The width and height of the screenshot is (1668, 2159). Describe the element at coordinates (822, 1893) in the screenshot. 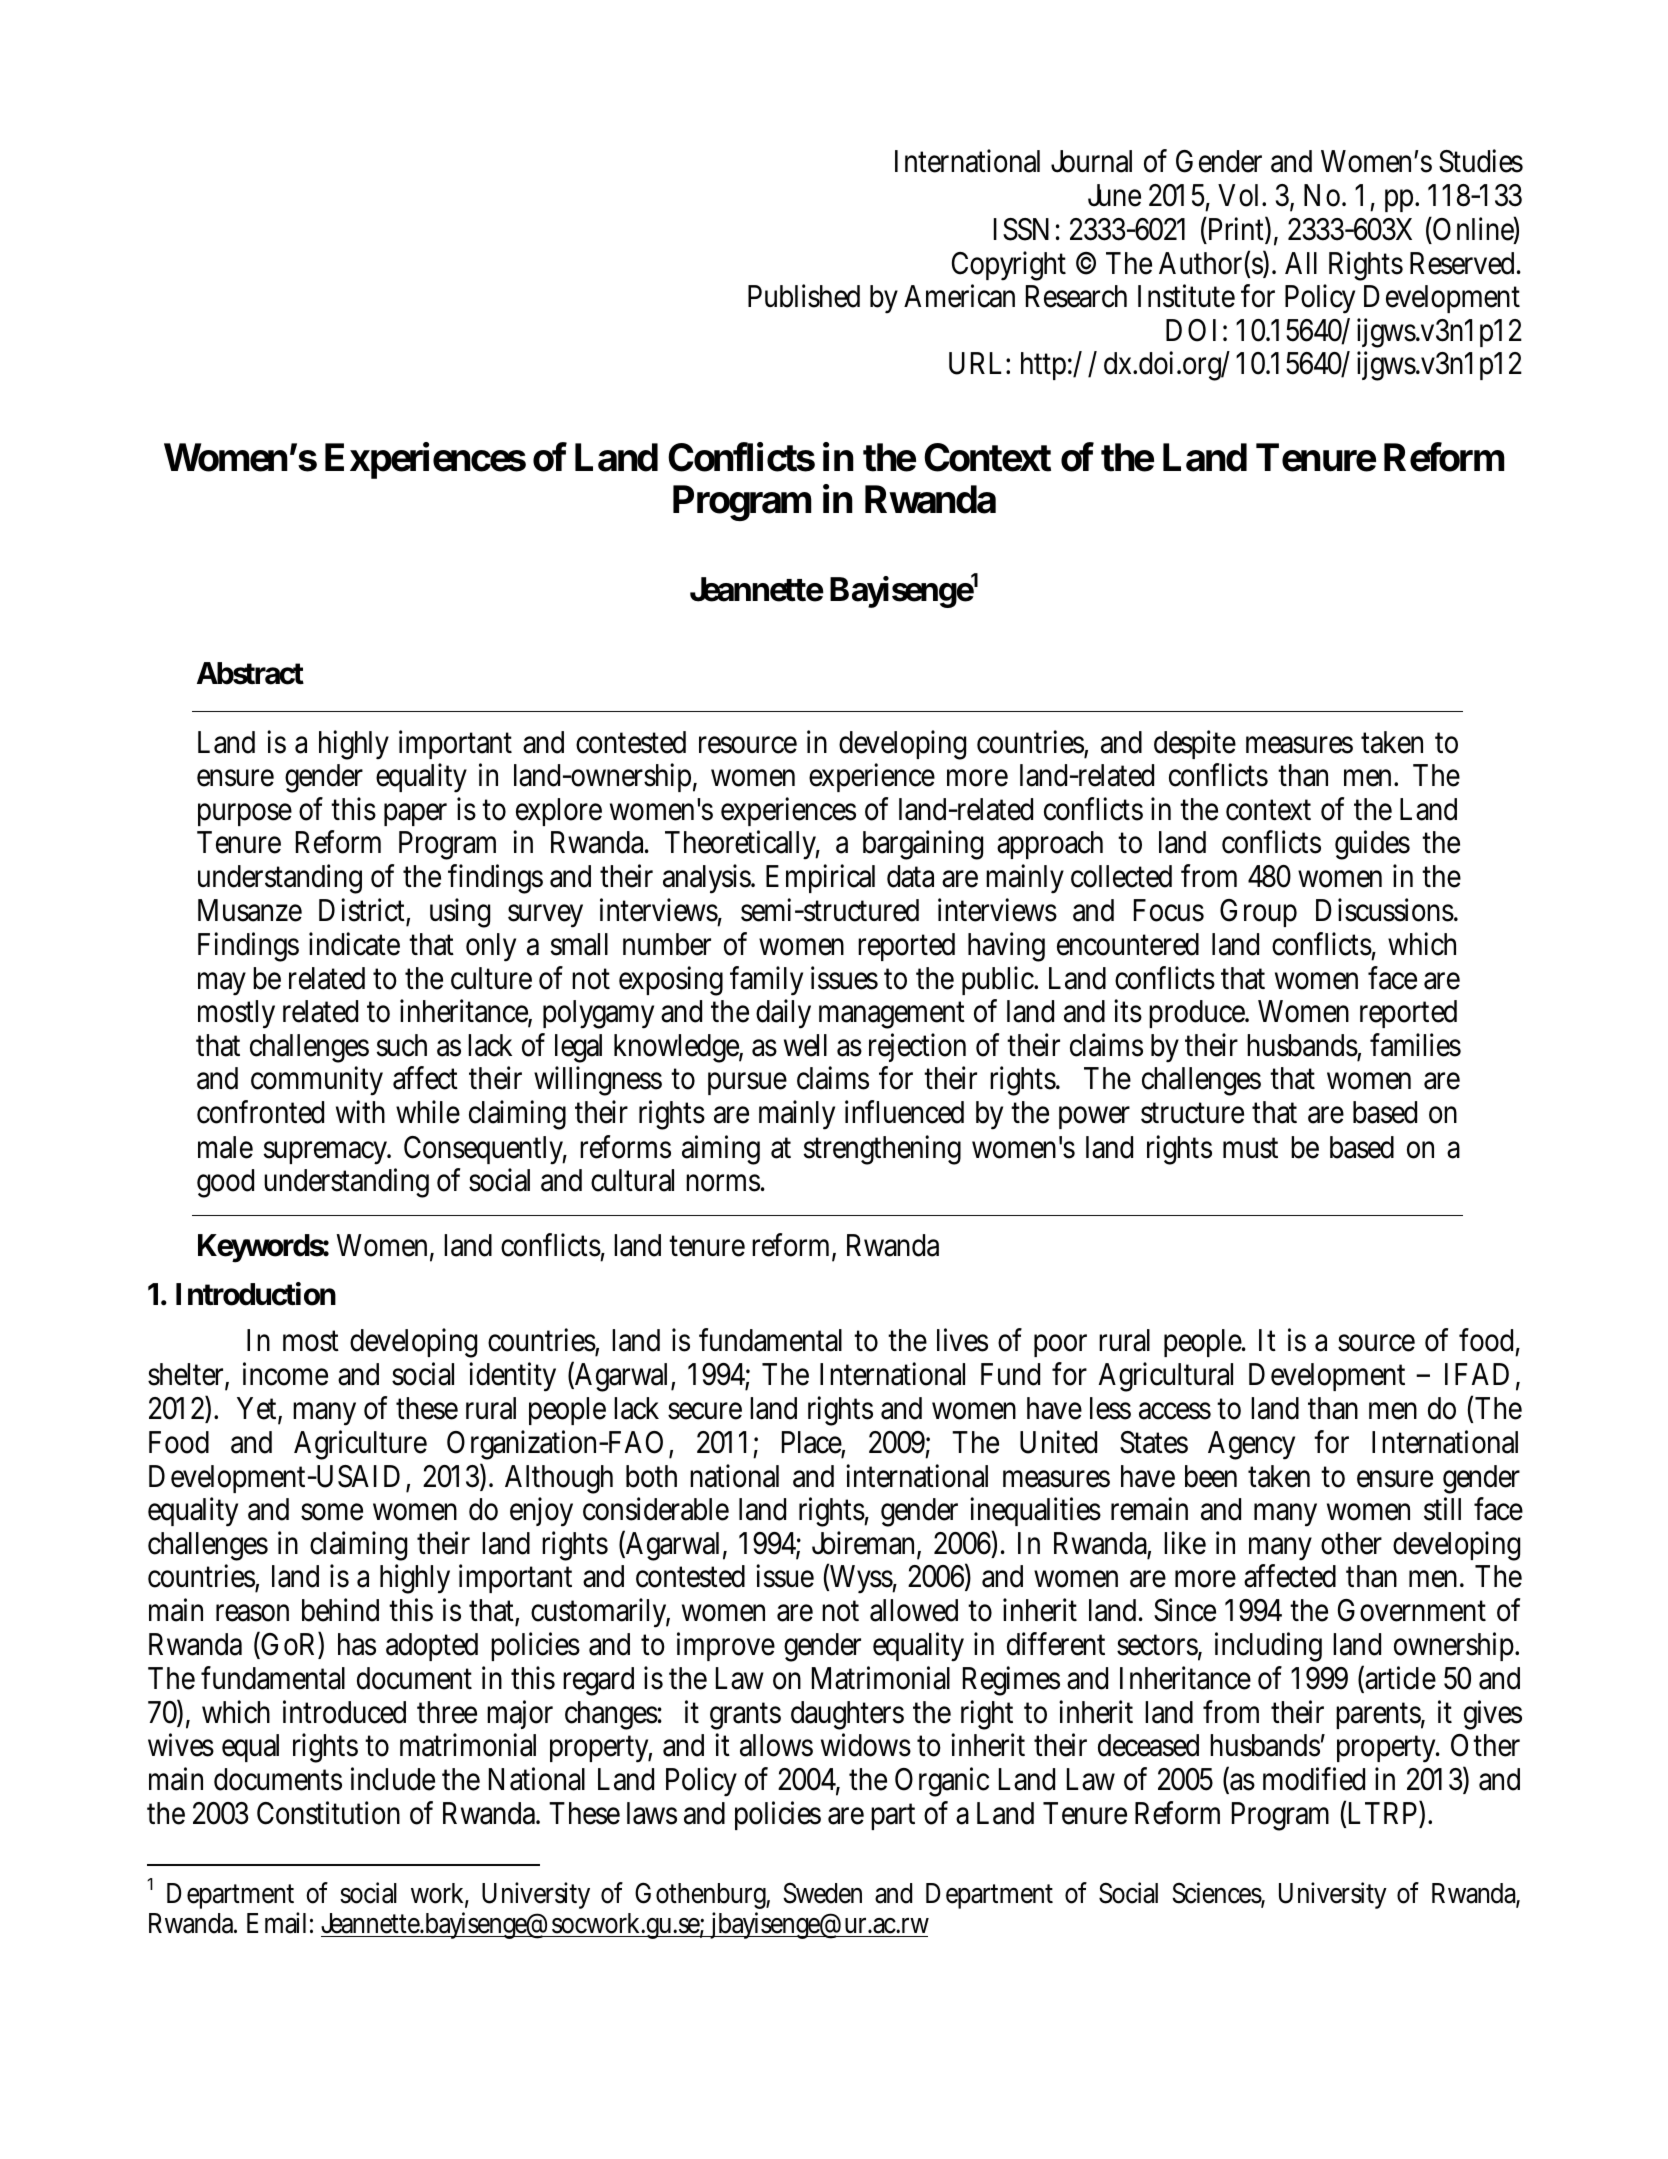

I see `Sweden` at that location.
